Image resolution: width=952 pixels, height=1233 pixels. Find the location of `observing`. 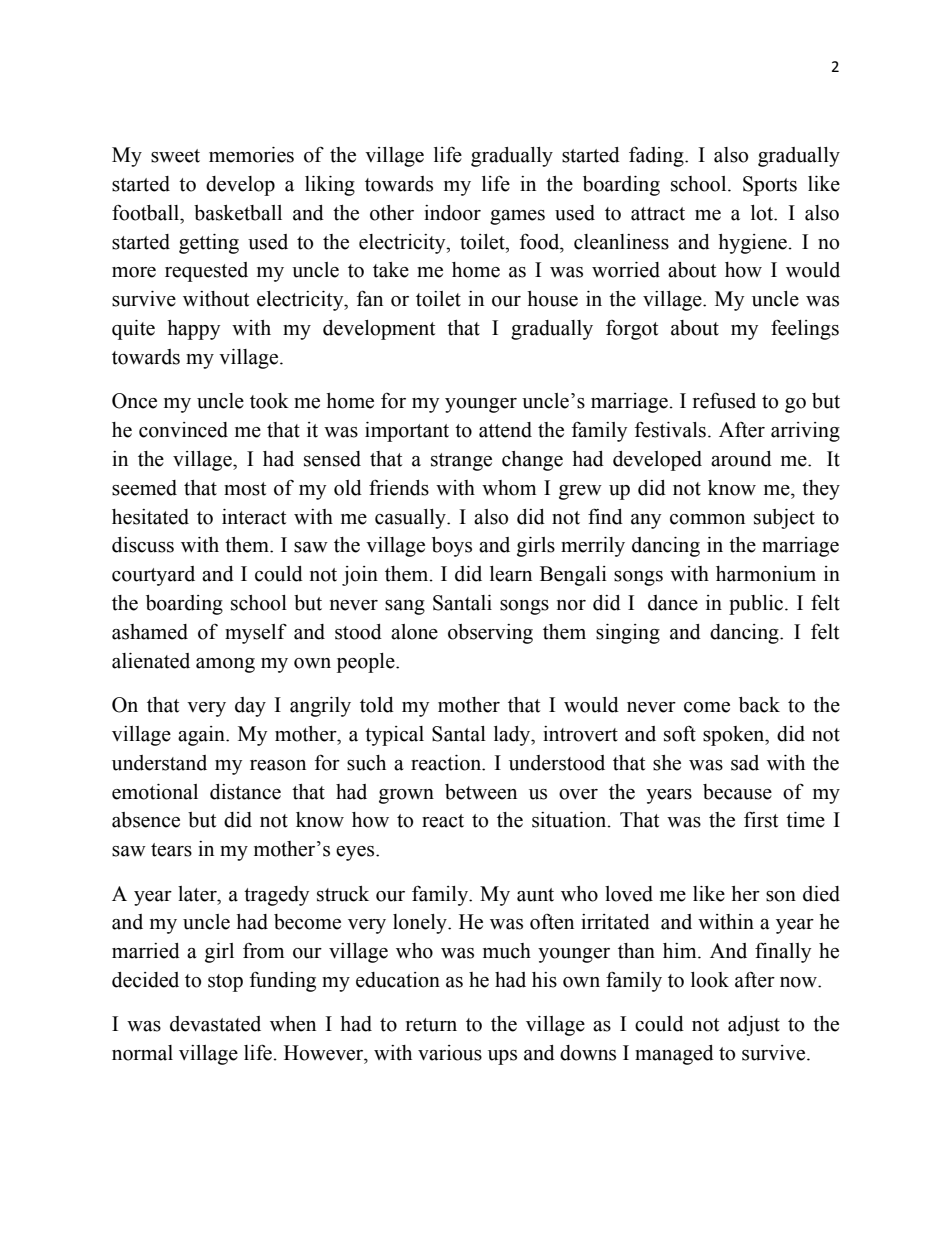

observing is located at coordinates (490, 634).
